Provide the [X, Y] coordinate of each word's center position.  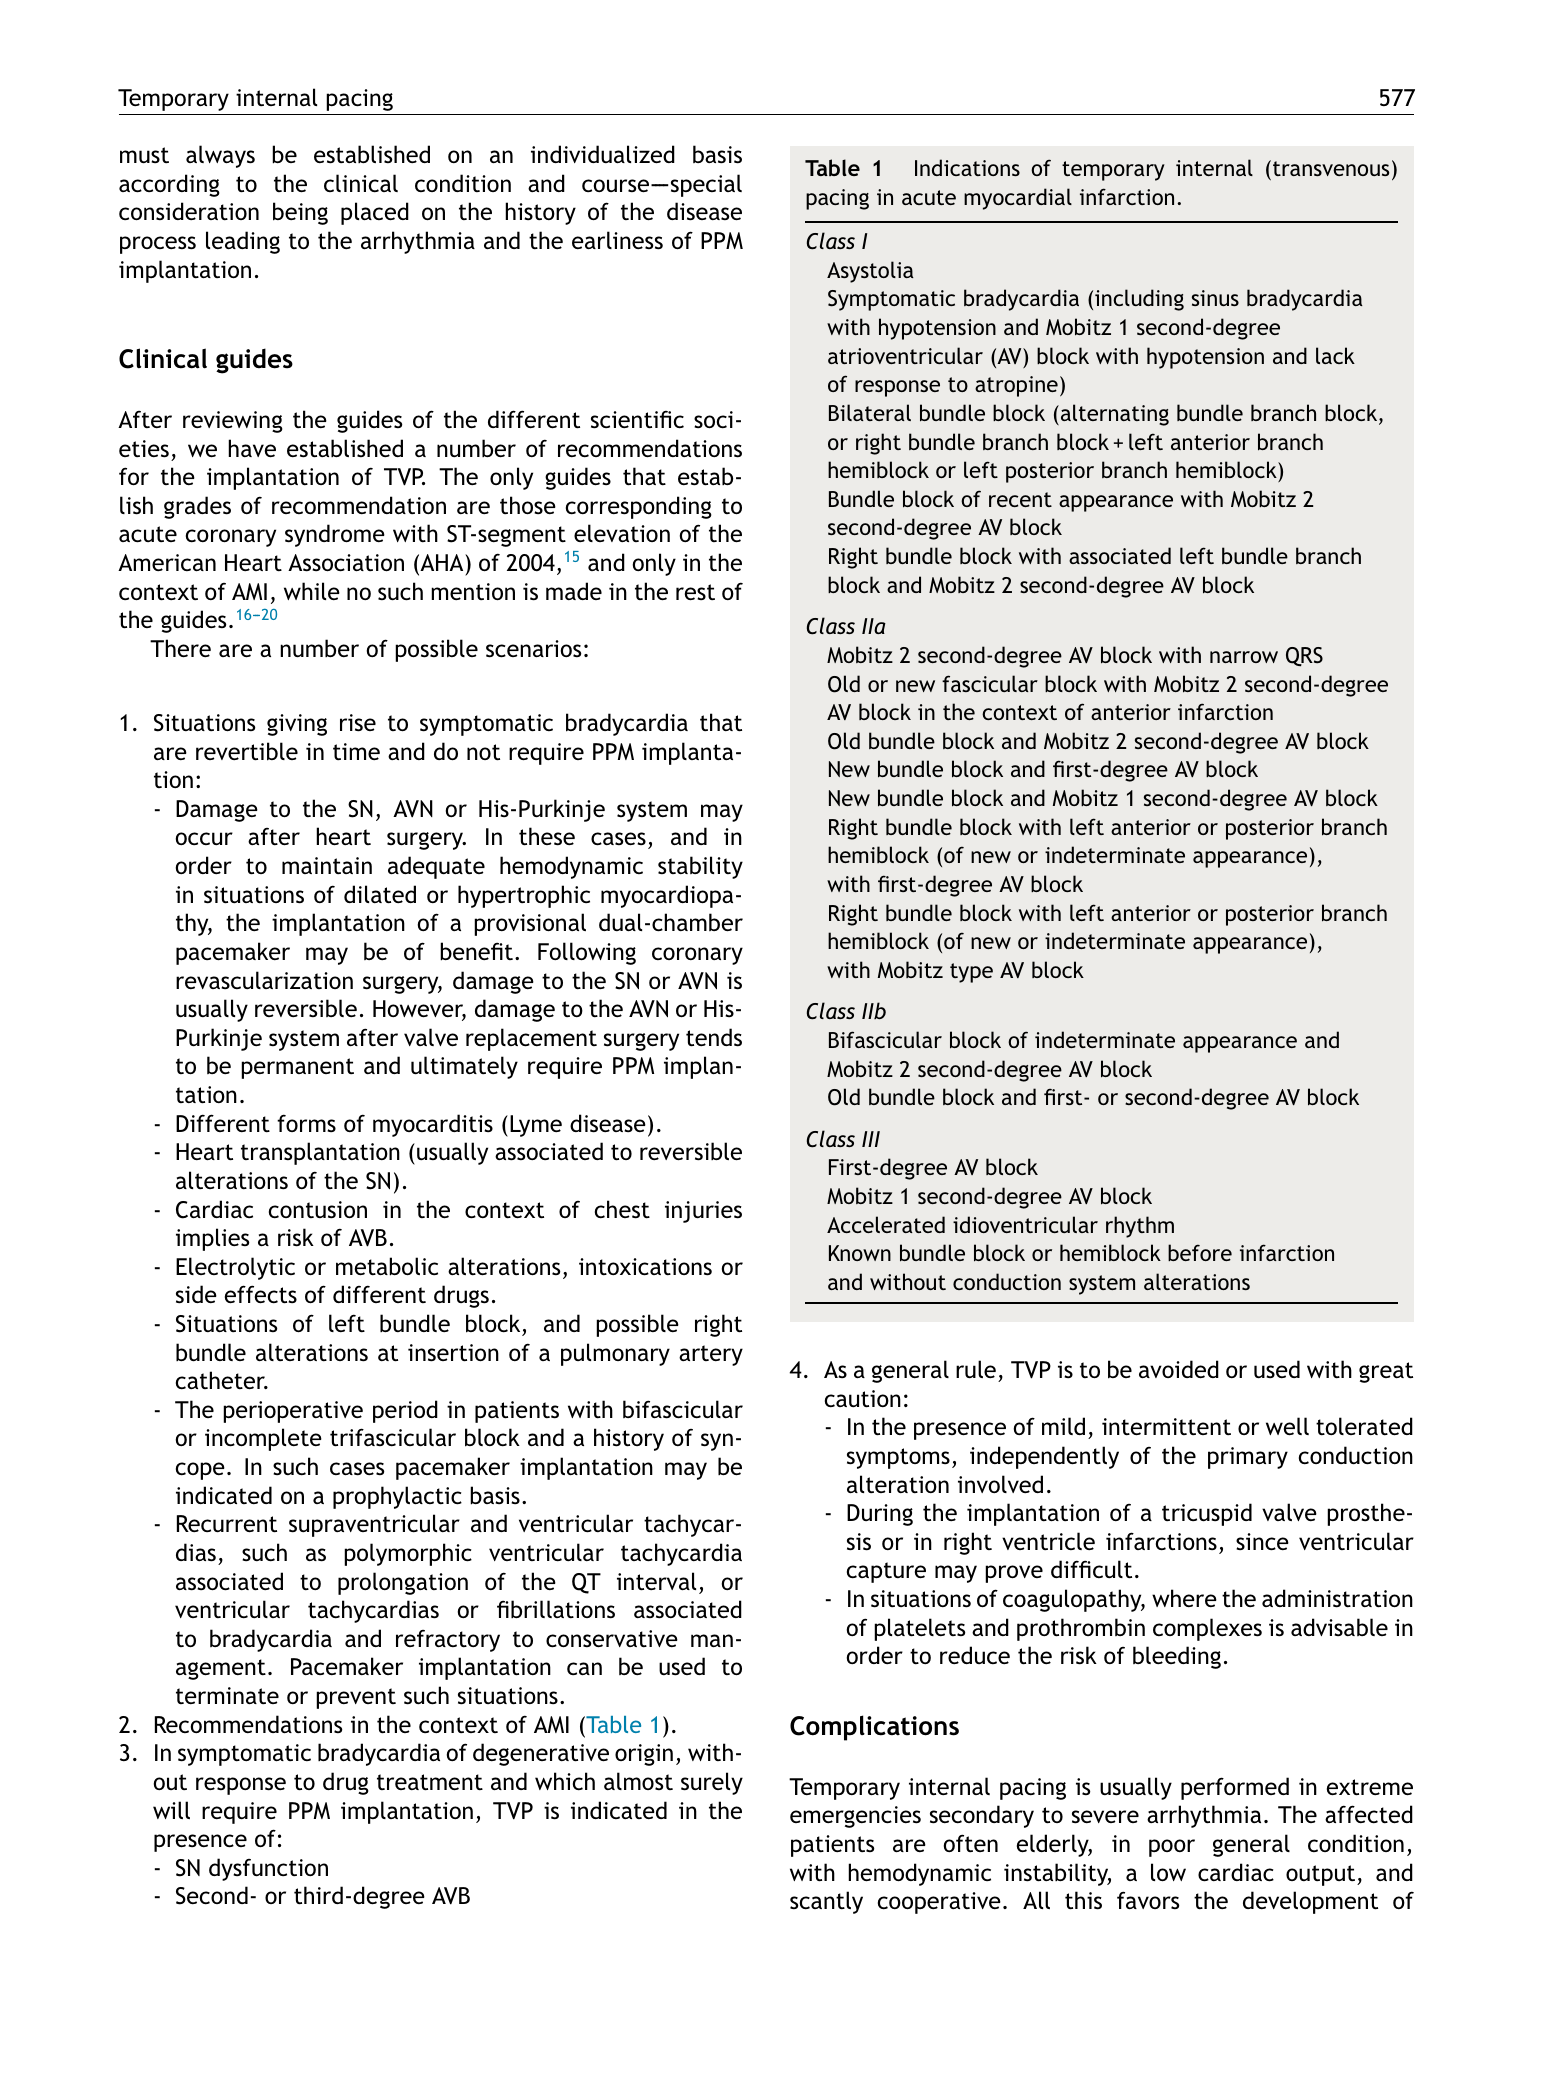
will [171, 1810]
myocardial [1018, 199]
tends [714, 1037]
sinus [1215, 298]
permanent [297, 1068]
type [971, 973]
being [300, 213]
